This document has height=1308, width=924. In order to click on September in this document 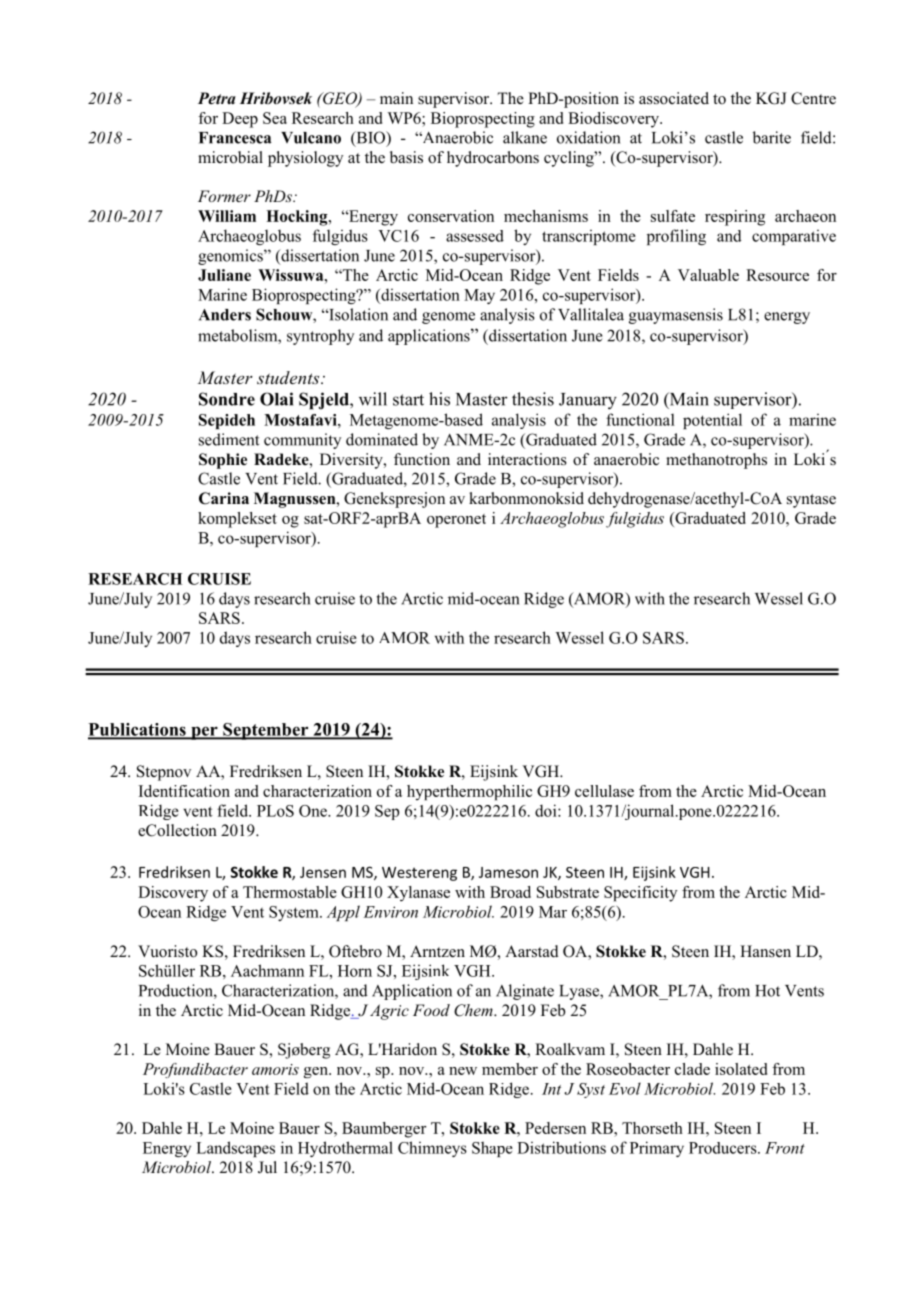, I will do `click(266, 731)`.
